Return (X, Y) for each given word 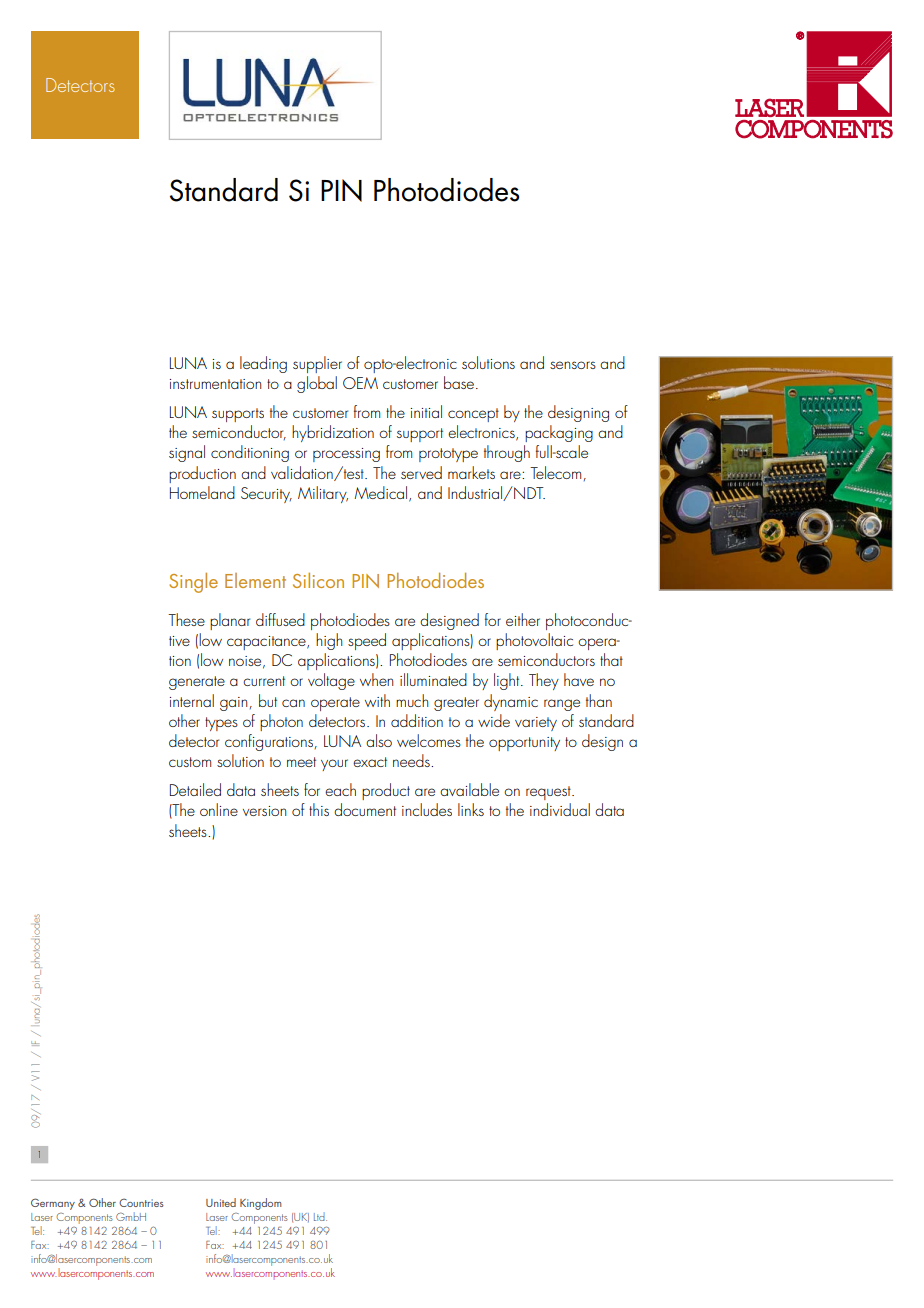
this (319, 809)
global (317, 384)
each (340, 789)
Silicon (318, 580)
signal (187, 453)
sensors (573, 365)
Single (193, 583)
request (549, 793)
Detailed (195, 789)
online (219, 809)
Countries (141, 1202)
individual (560, 809)
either (523, 619)
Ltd (320, 1216)
